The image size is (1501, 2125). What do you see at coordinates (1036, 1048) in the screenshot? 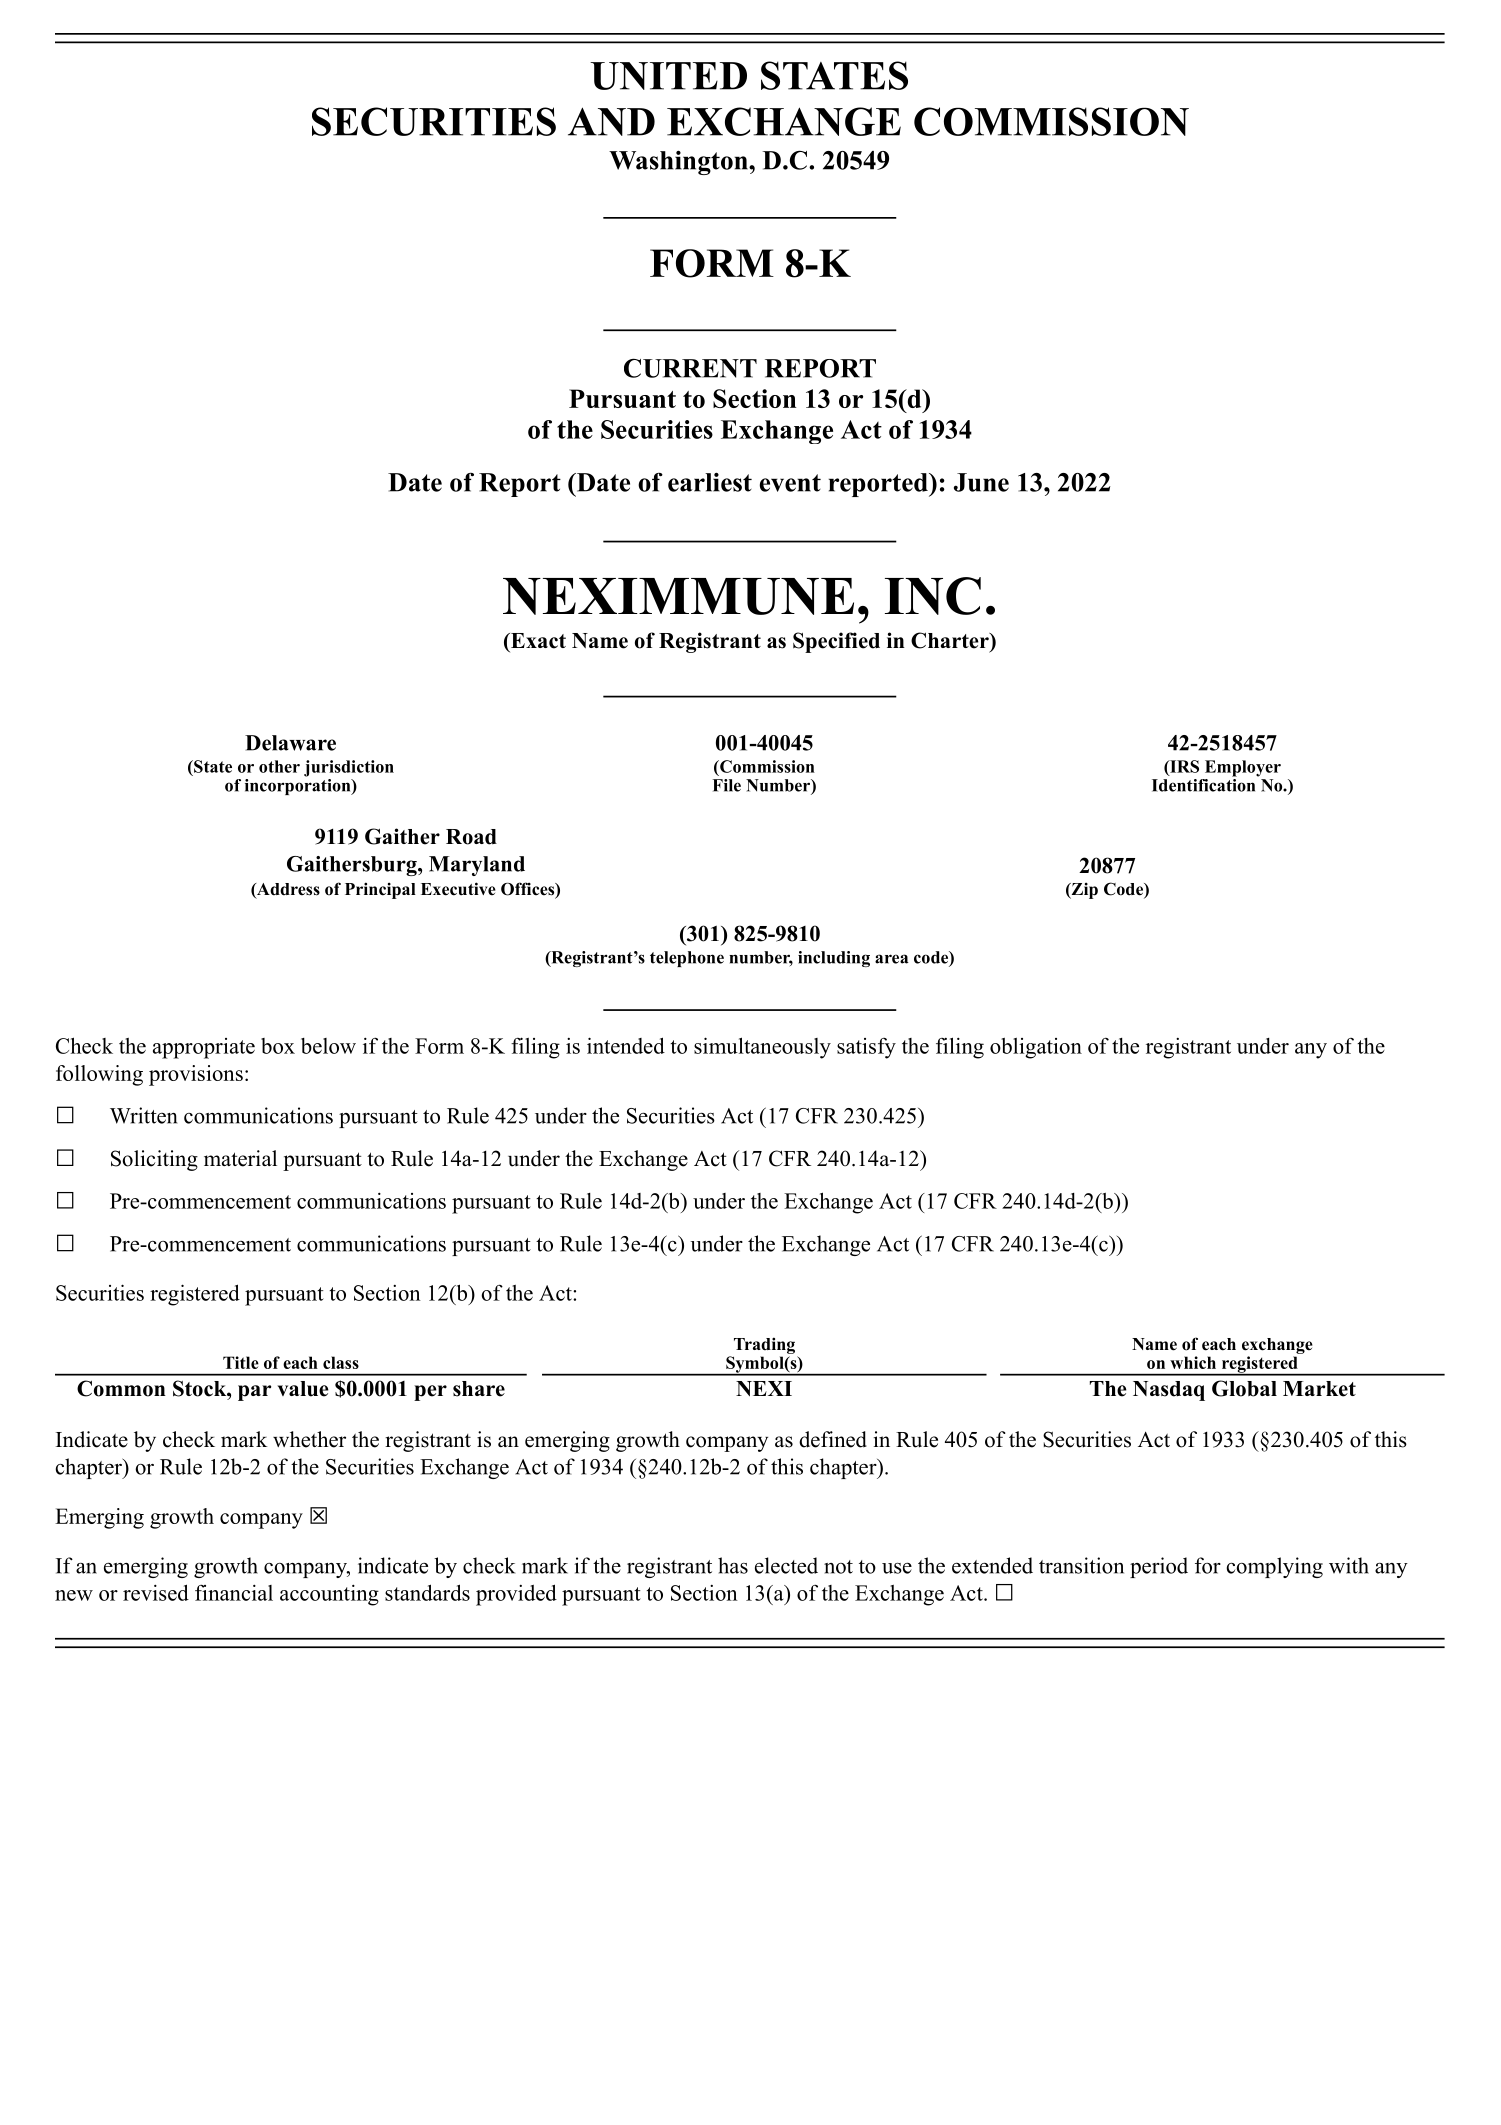
I see `obligation` at bounding box center [1036, 1048].
